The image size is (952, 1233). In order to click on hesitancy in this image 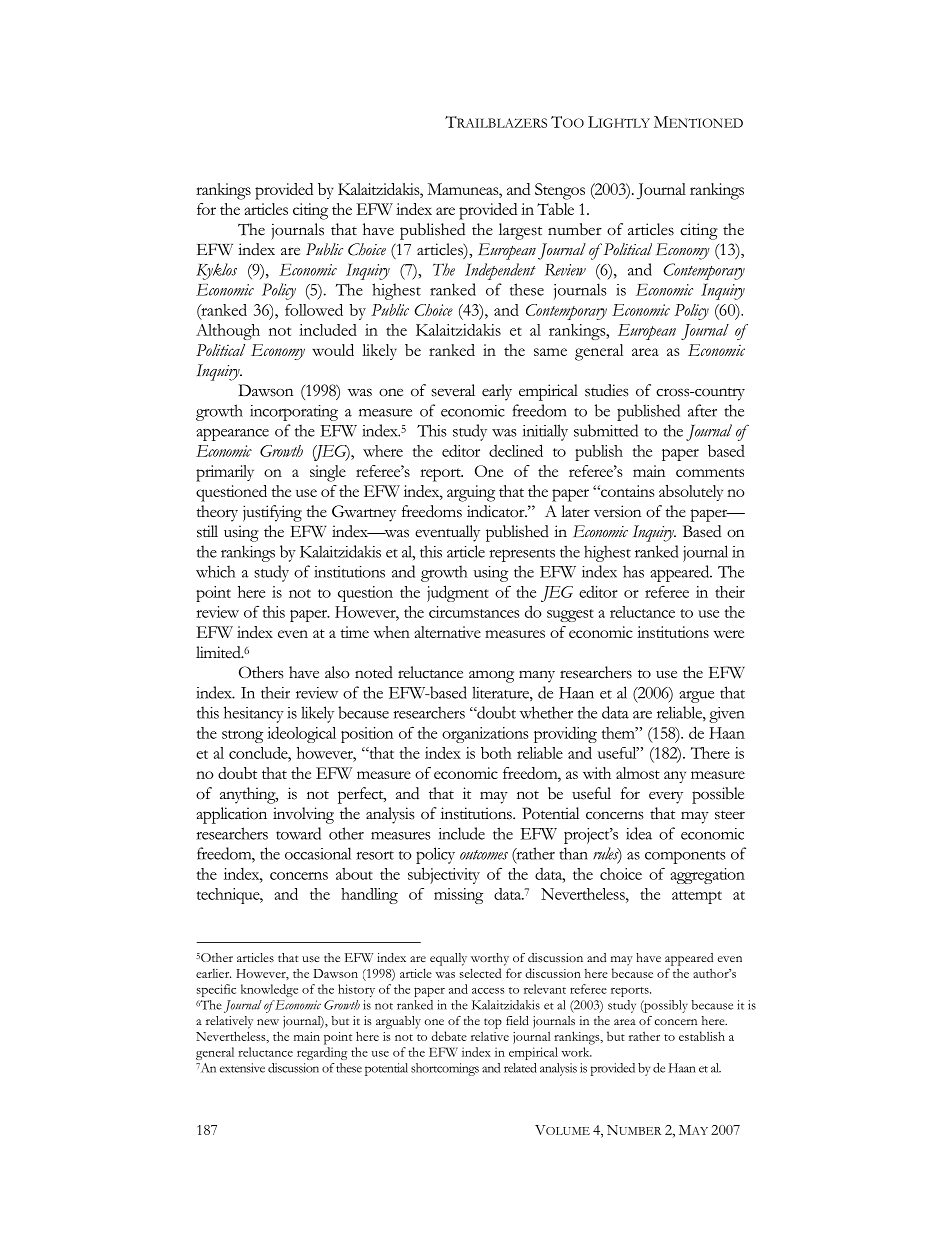, I will do `click(254, 714)`.
